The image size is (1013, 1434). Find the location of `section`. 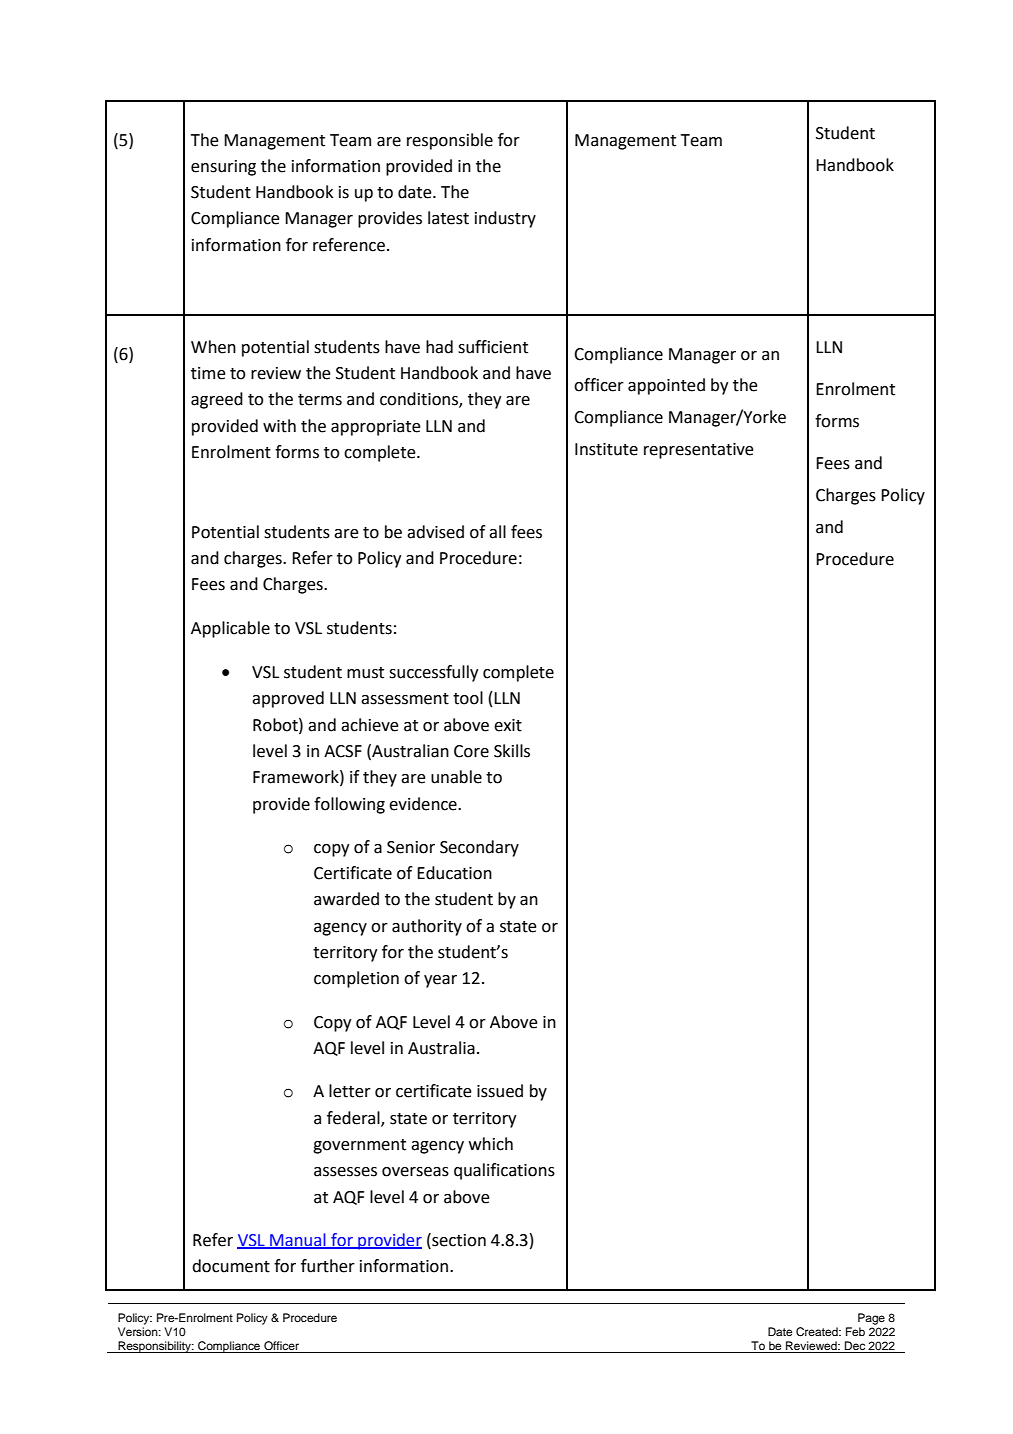

section is located at coordinates (458, 1240).
